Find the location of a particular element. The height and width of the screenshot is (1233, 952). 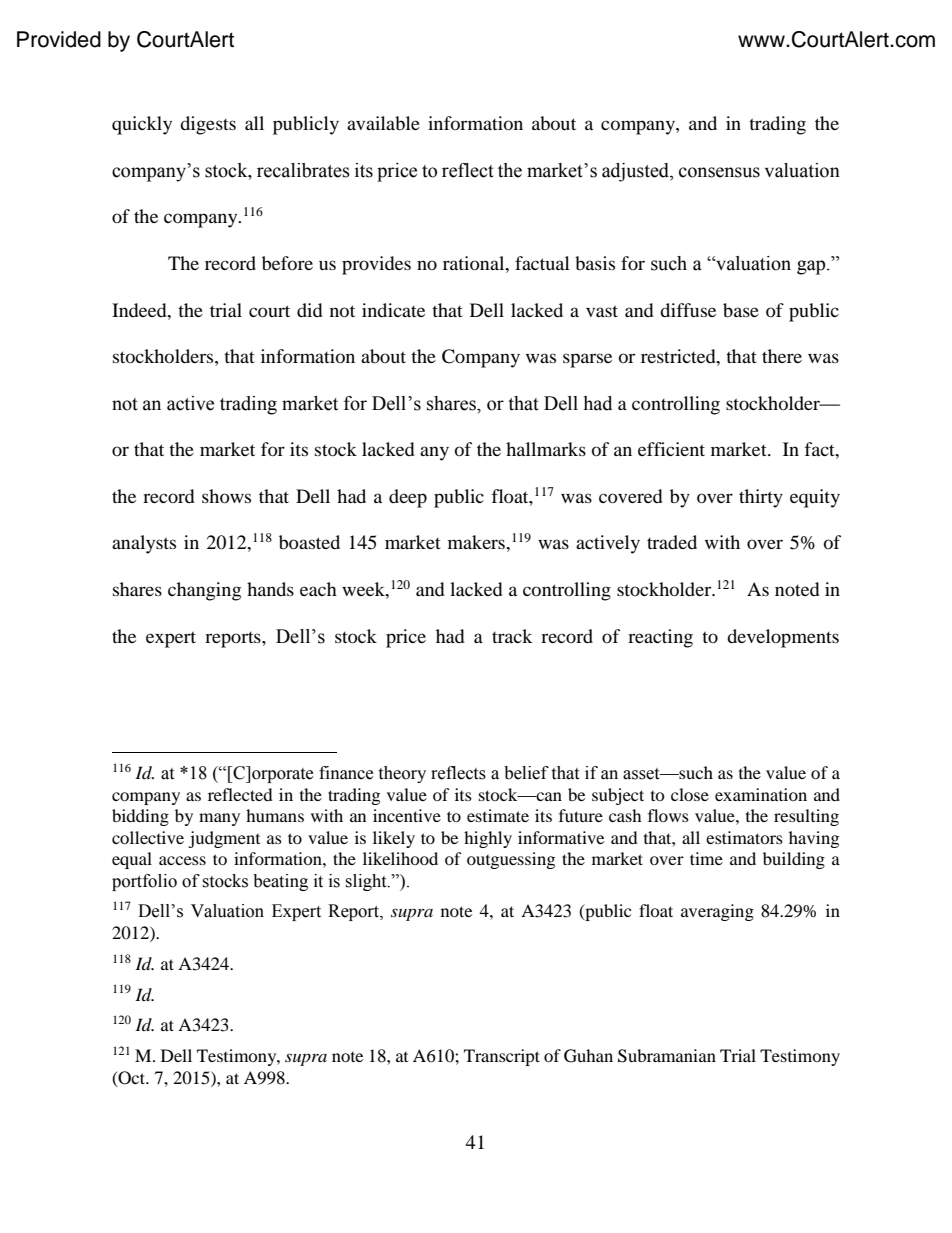

Oct is located at coordinates (132, 1078).
